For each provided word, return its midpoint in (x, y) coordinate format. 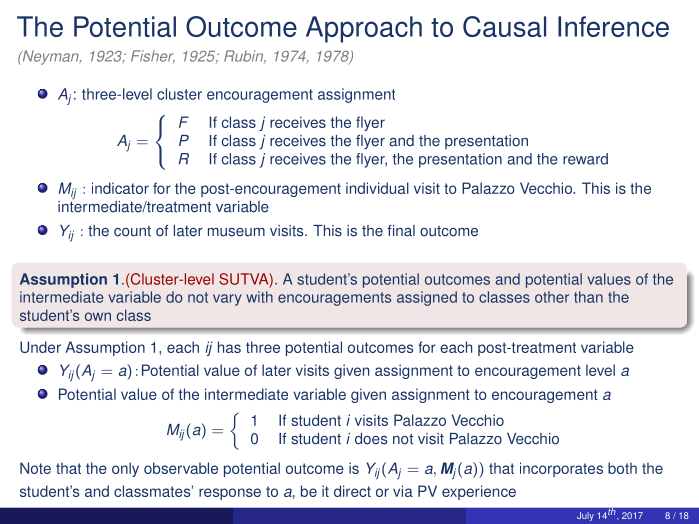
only (125, 469)
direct (352, 491)
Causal (504, 26)
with (259, 297)
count (132, 231)
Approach (364, 29)
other (552, 297)
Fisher (153, 56)
